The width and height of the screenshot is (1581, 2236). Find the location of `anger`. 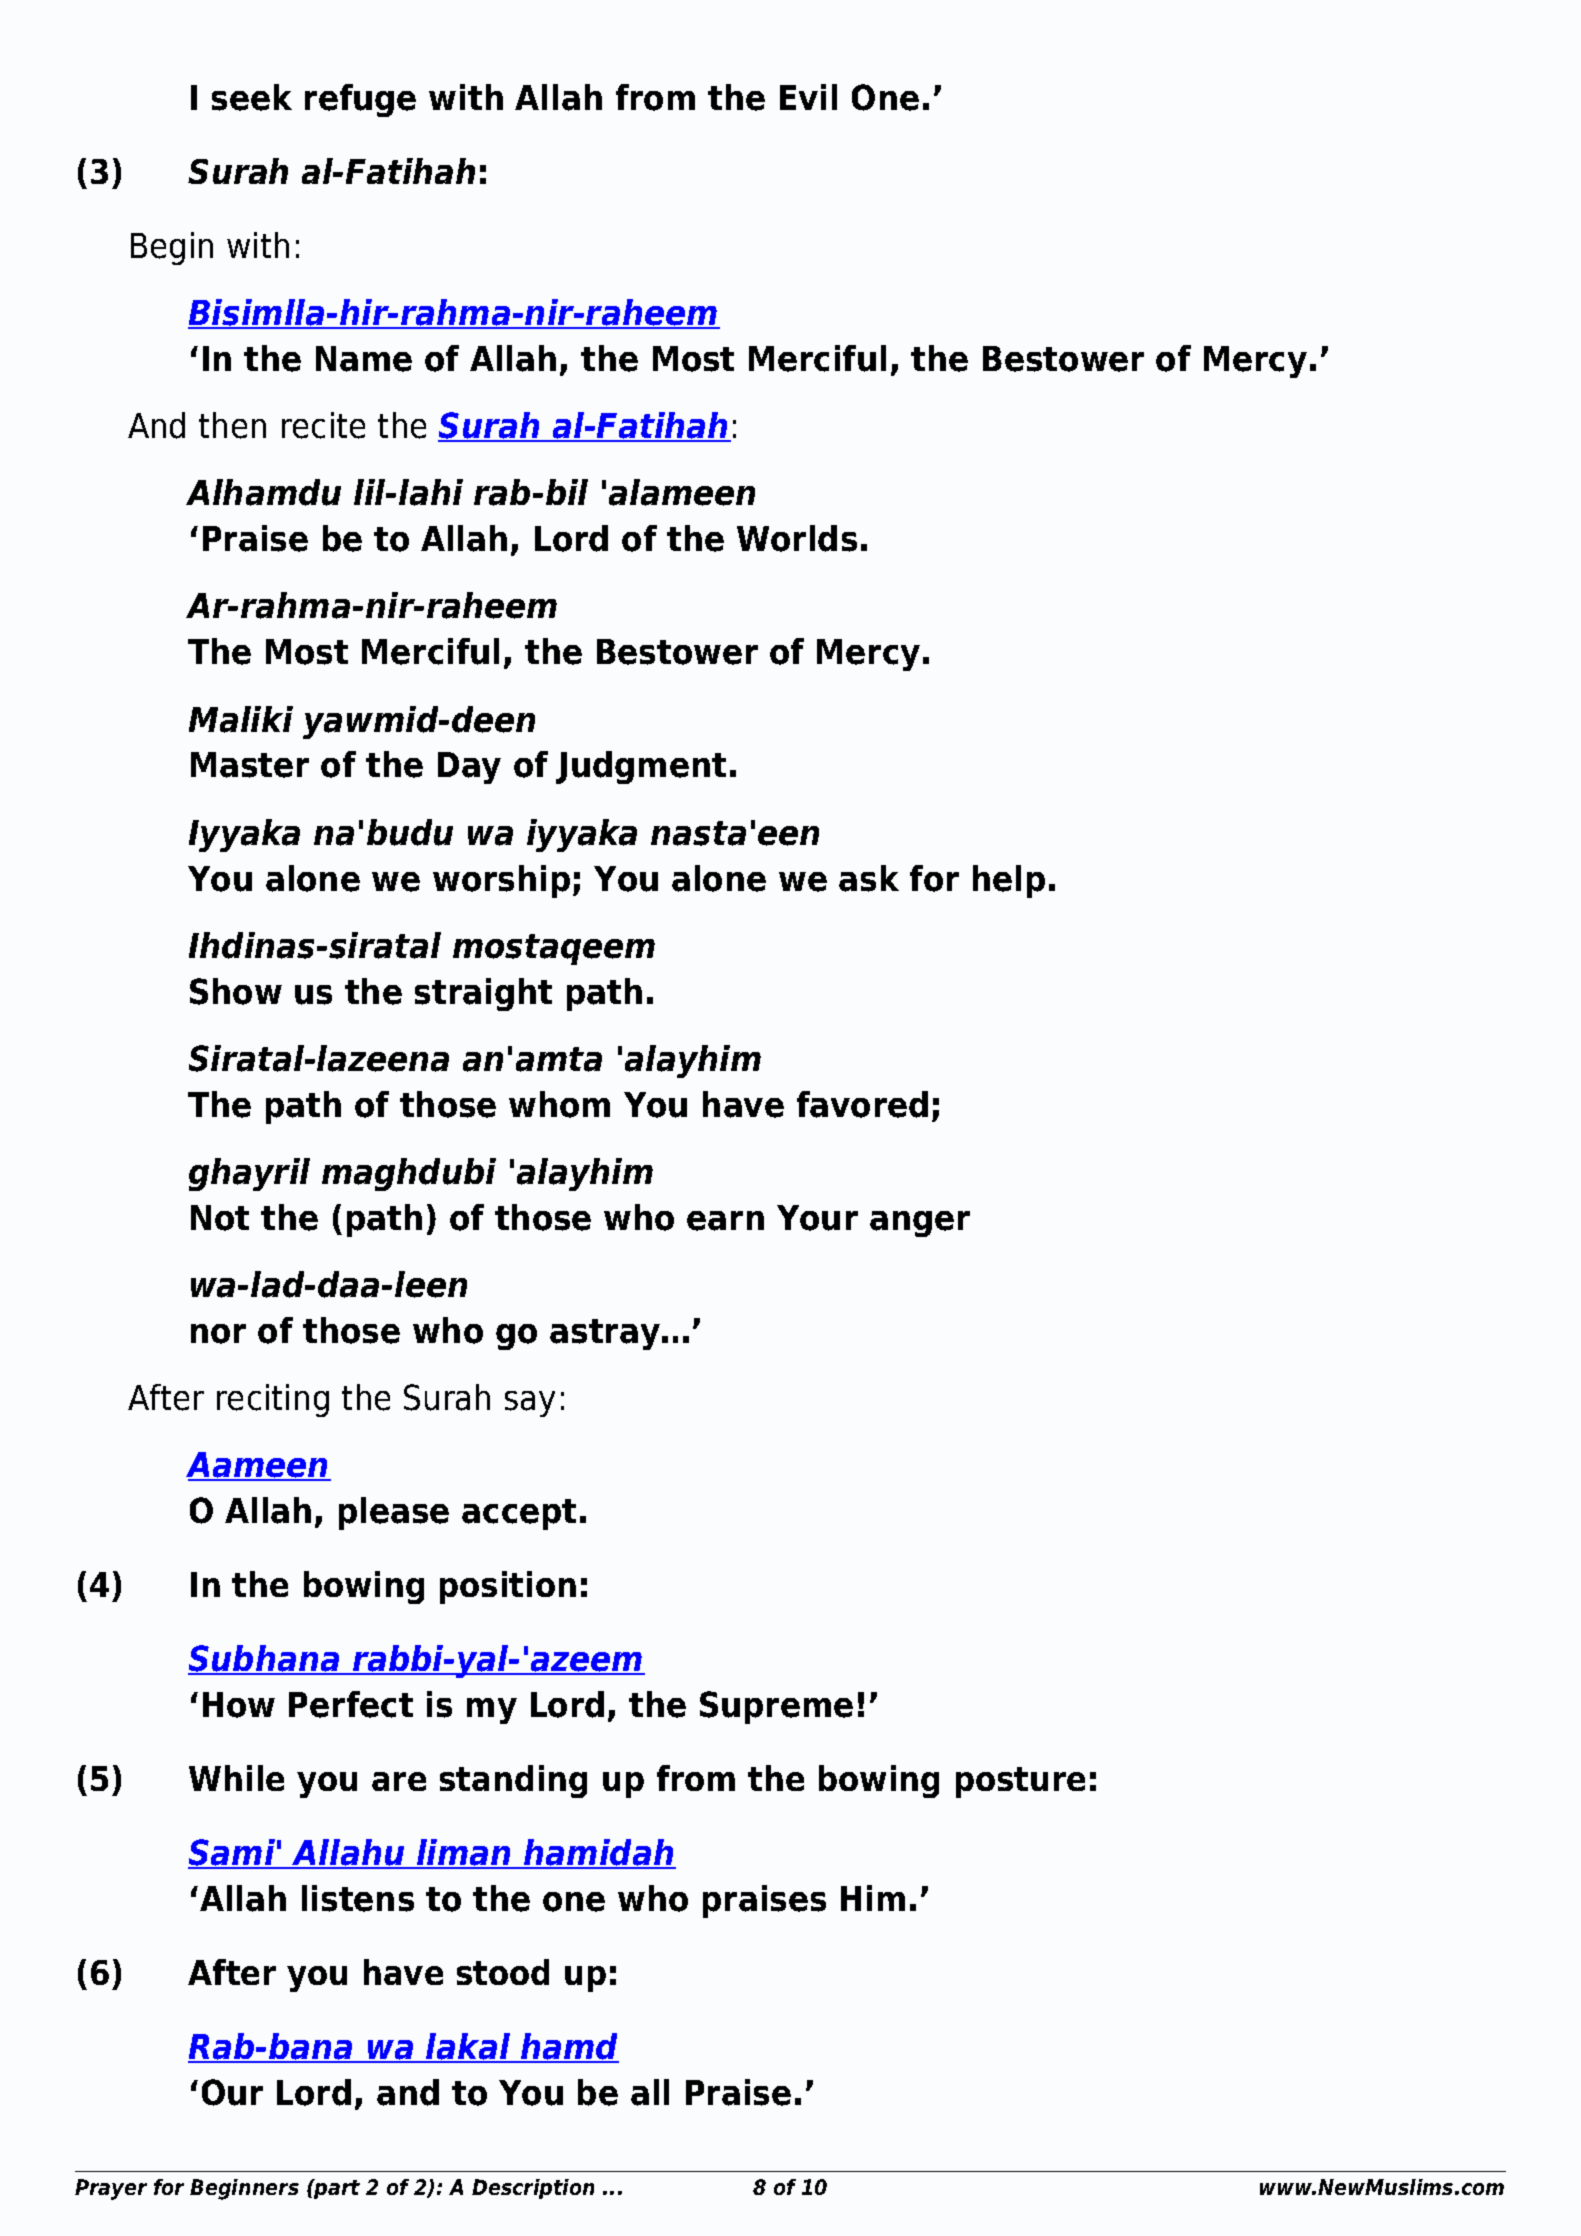

anger is located at coordinates (920, 1224).
